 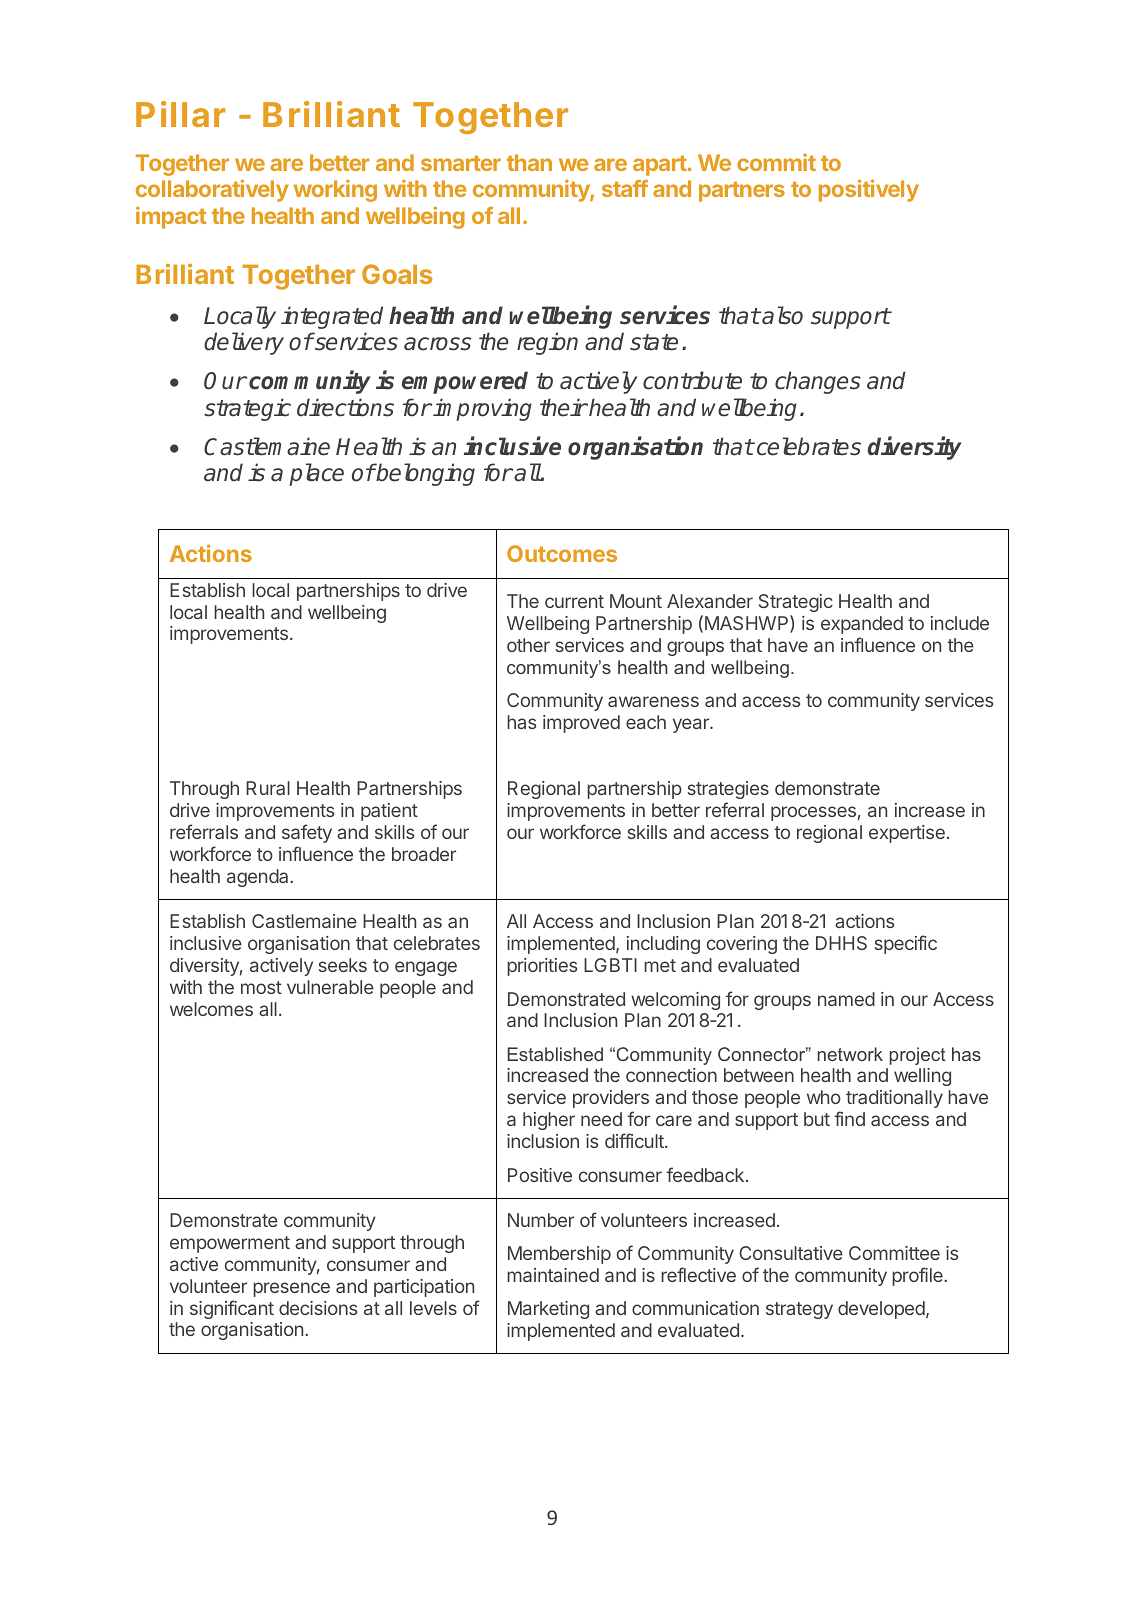 I want to click on collaboratively, so click(x=212, y=190).
